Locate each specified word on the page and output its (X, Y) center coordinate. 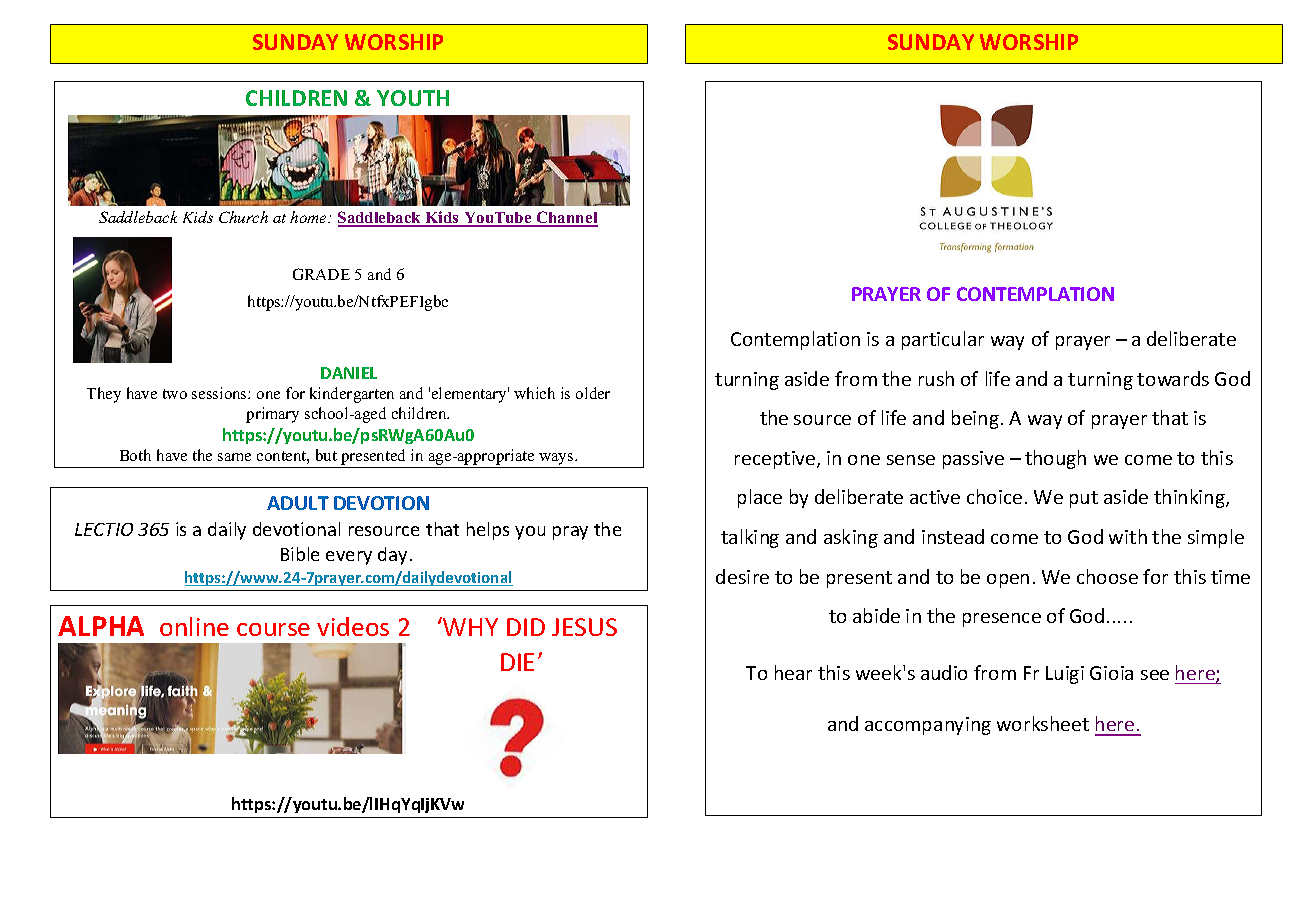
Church (243, 217)
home (309, 217)
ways (556, 460)
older (593, 393)
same (234, 457)
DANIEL (349, 373)
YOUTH (413, 98)
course (273, 629)
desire (742, 576)
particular (943, 340)
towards (1173, 378)
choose (1107, 576)
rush (936, 378)
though (1055, 459)
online (194, 626)
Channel (566, 218)
